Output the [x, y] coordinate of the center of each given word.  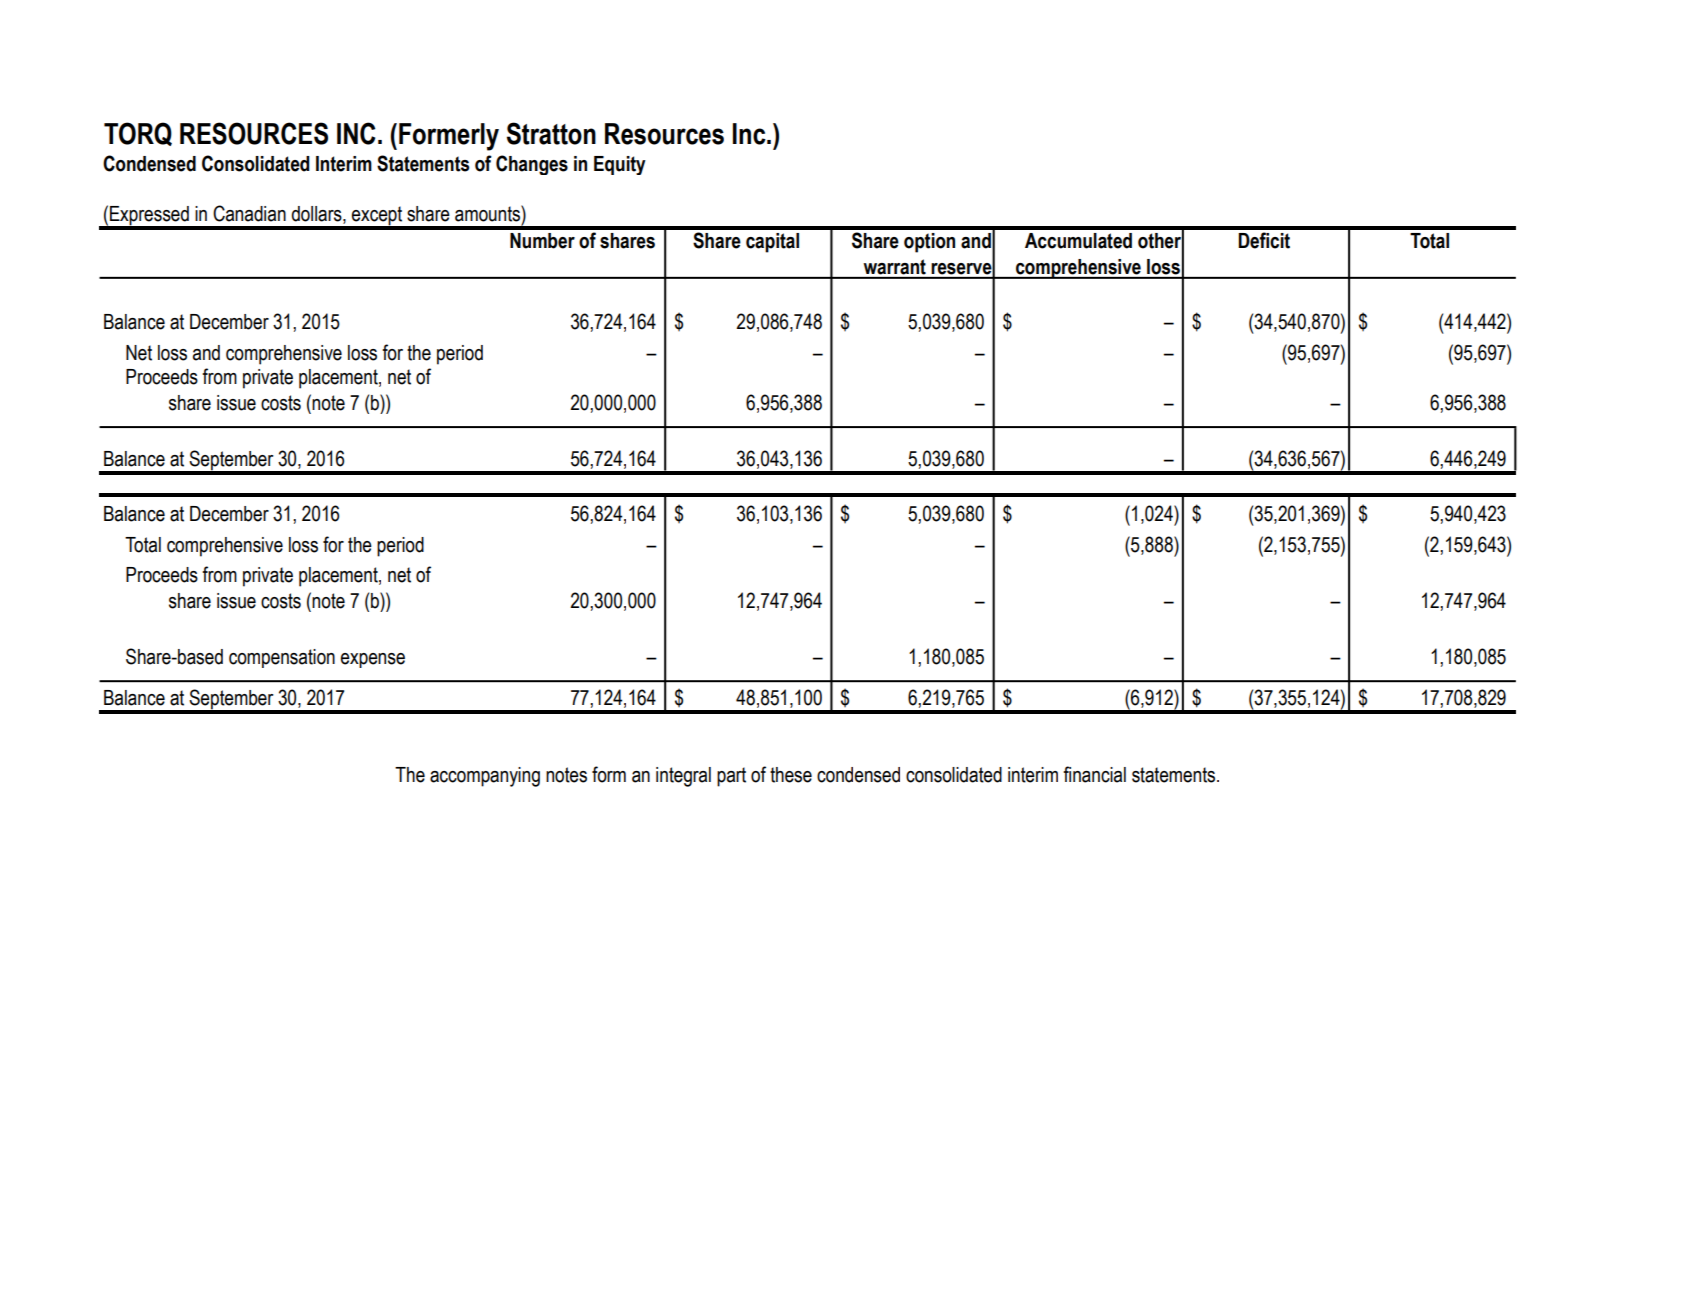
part [731, 777]
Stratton [551, 133]
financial [1094, 774]
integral [683, 777]
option [929, 243]
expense [373, 660]
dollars [317, 215]
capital [772, 243]
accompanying [485, 777]
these [791, 775]
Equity [620, 165]
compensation [282, 658]
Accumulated [1078, 241]
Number [542, 241]
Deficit [1264, 240]
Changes [532, 165]
